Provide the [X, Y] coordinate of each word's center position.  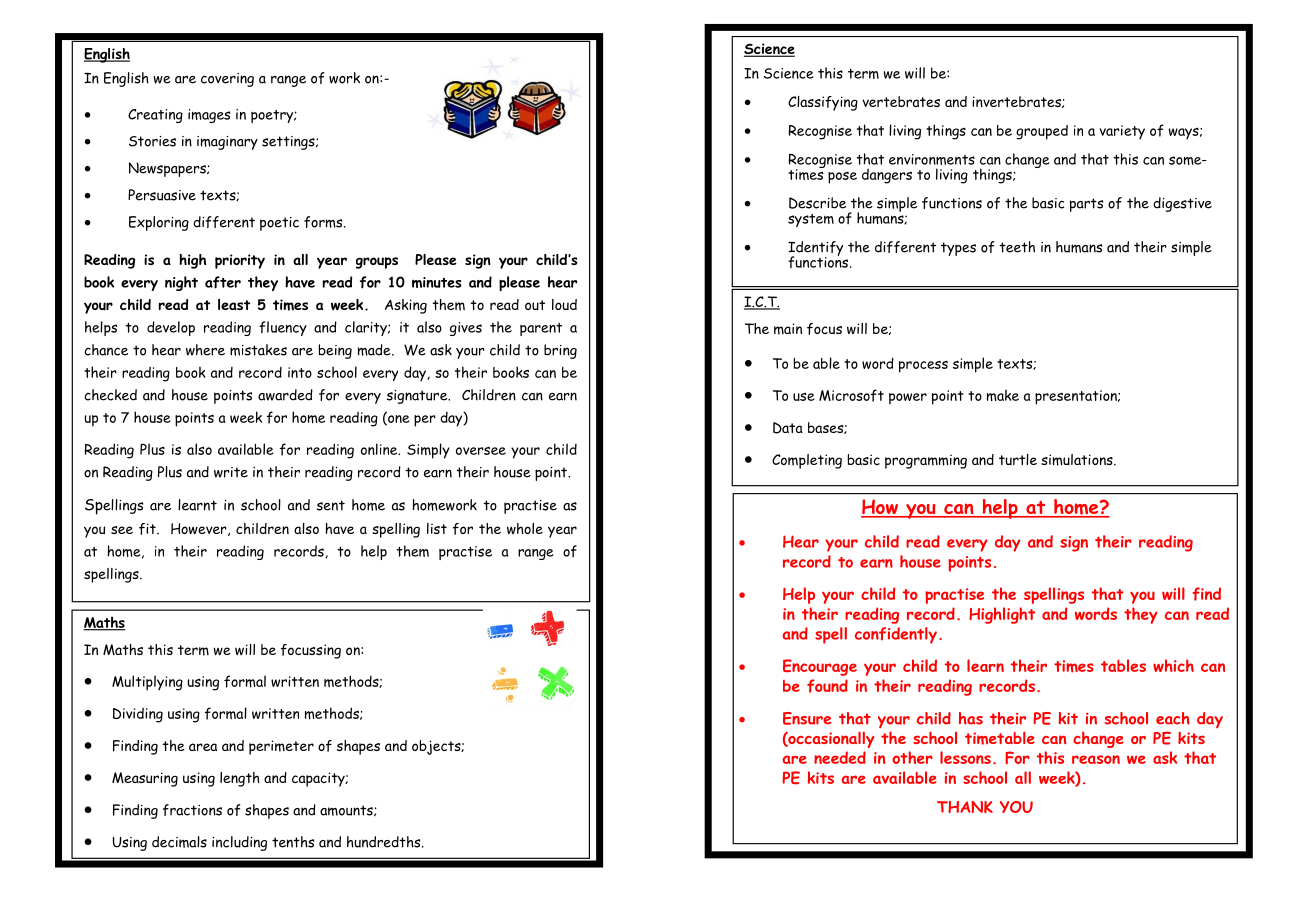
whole [525, 528]
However [200, 529]
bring [560, 351]
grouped [1042, 132]
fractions [192, 810]
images [209, 116]
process [923, 366]
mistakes [258, 350]
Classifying [823, 103]
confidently [896, 635]
